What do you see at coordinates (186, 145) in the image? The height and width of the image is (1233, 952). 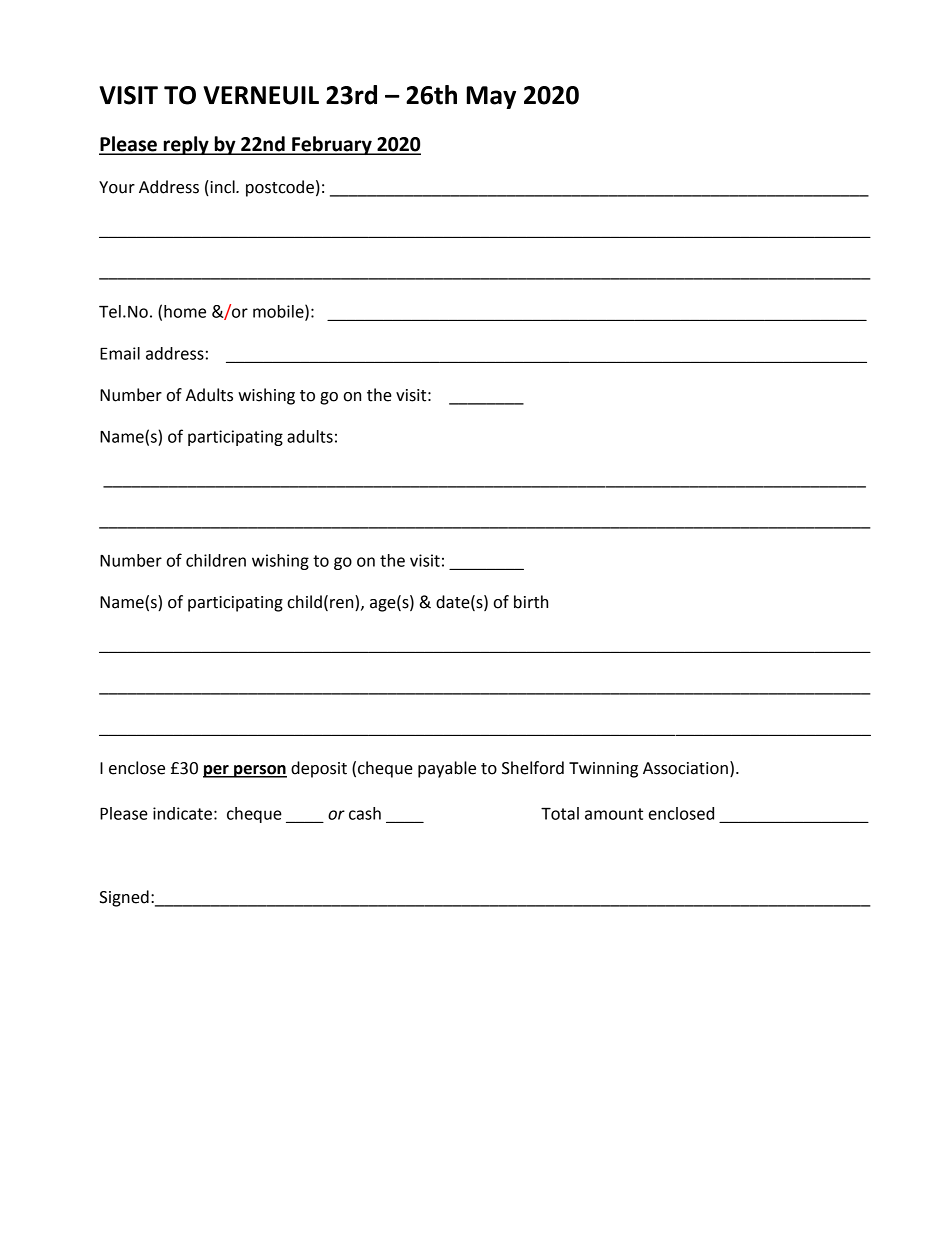 I see `reply` at bounding box center [186, 145].
